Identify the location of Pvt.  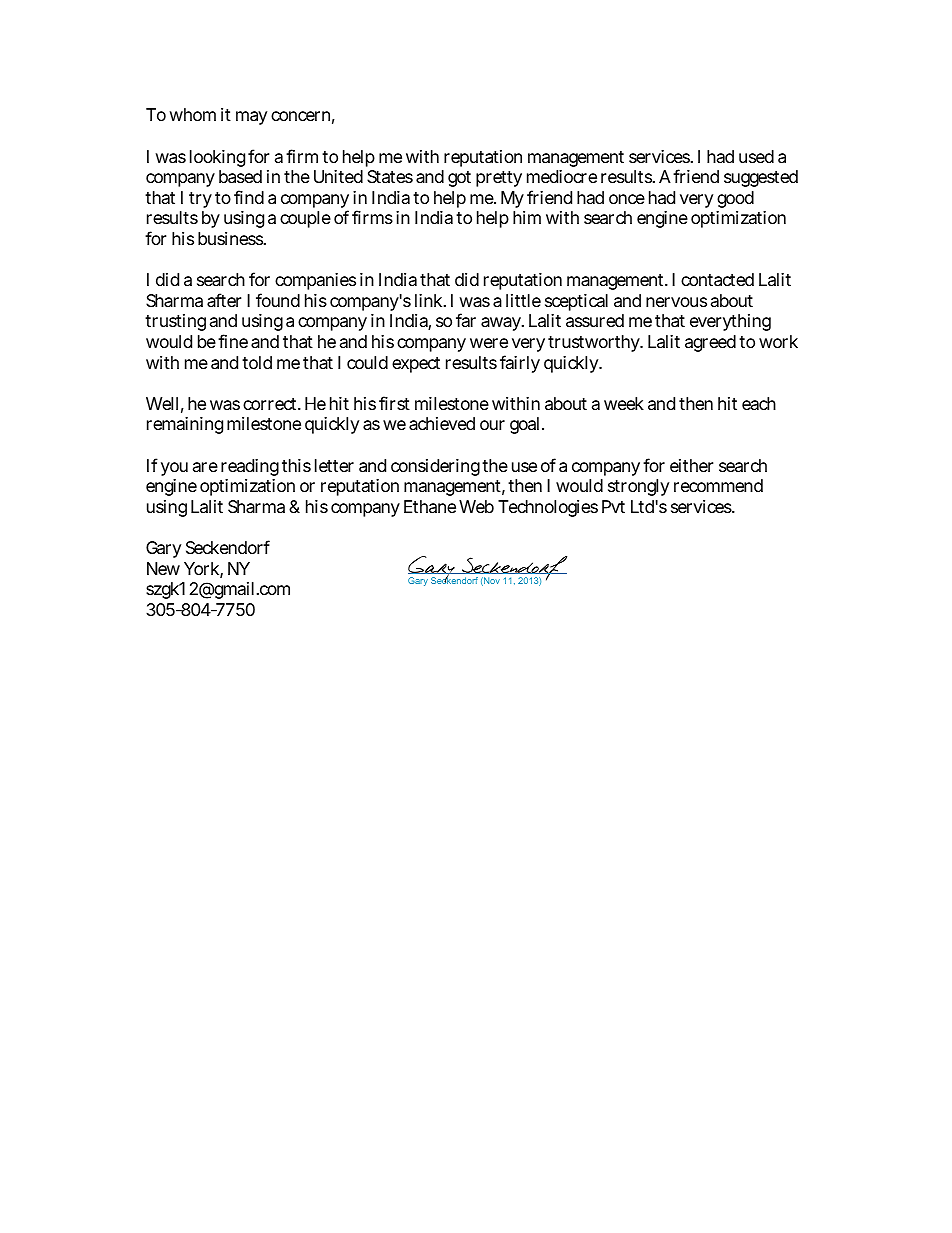
(613, 506).
